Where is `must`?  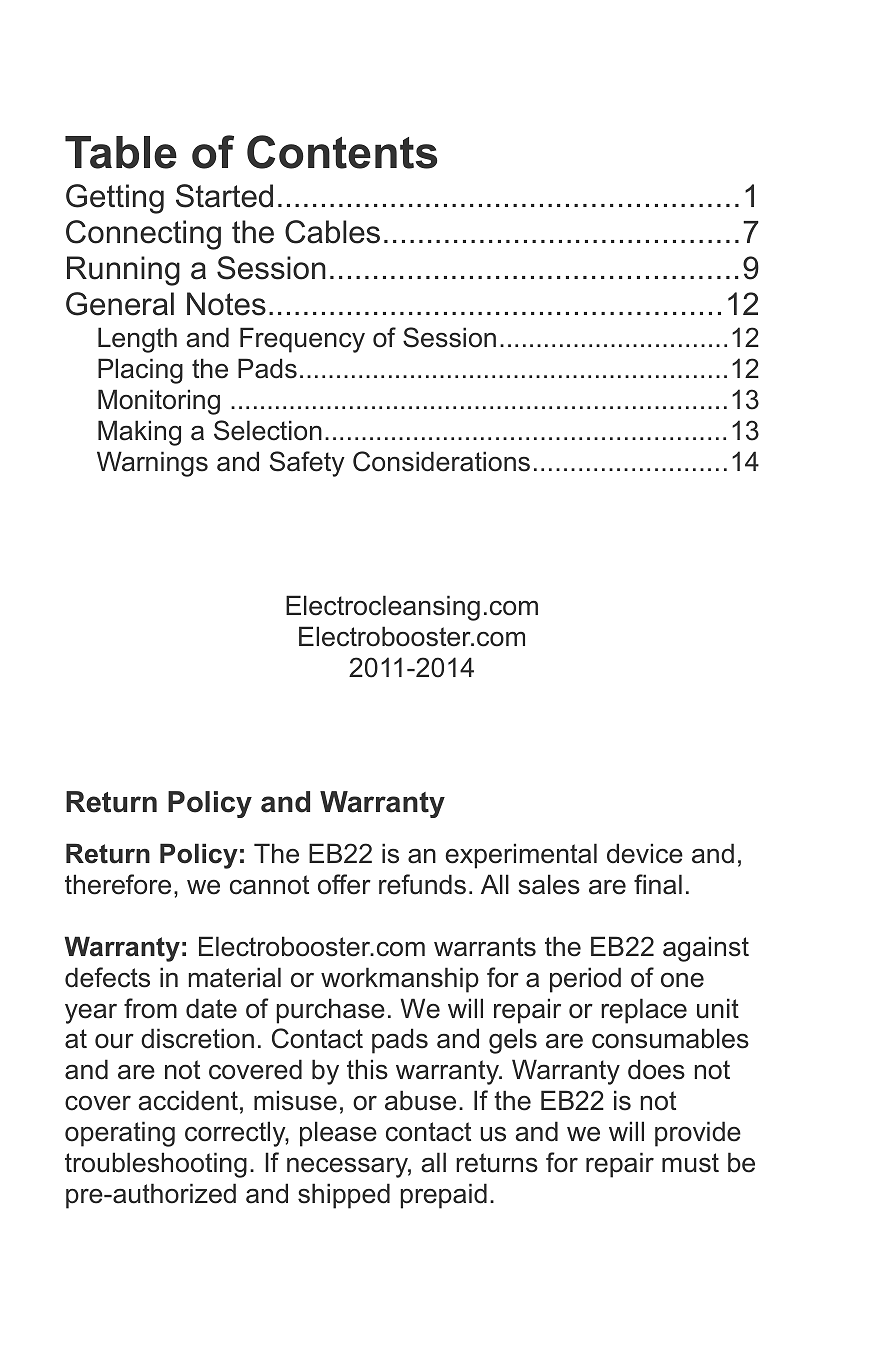
must is located at coordinates (690, 1163).
